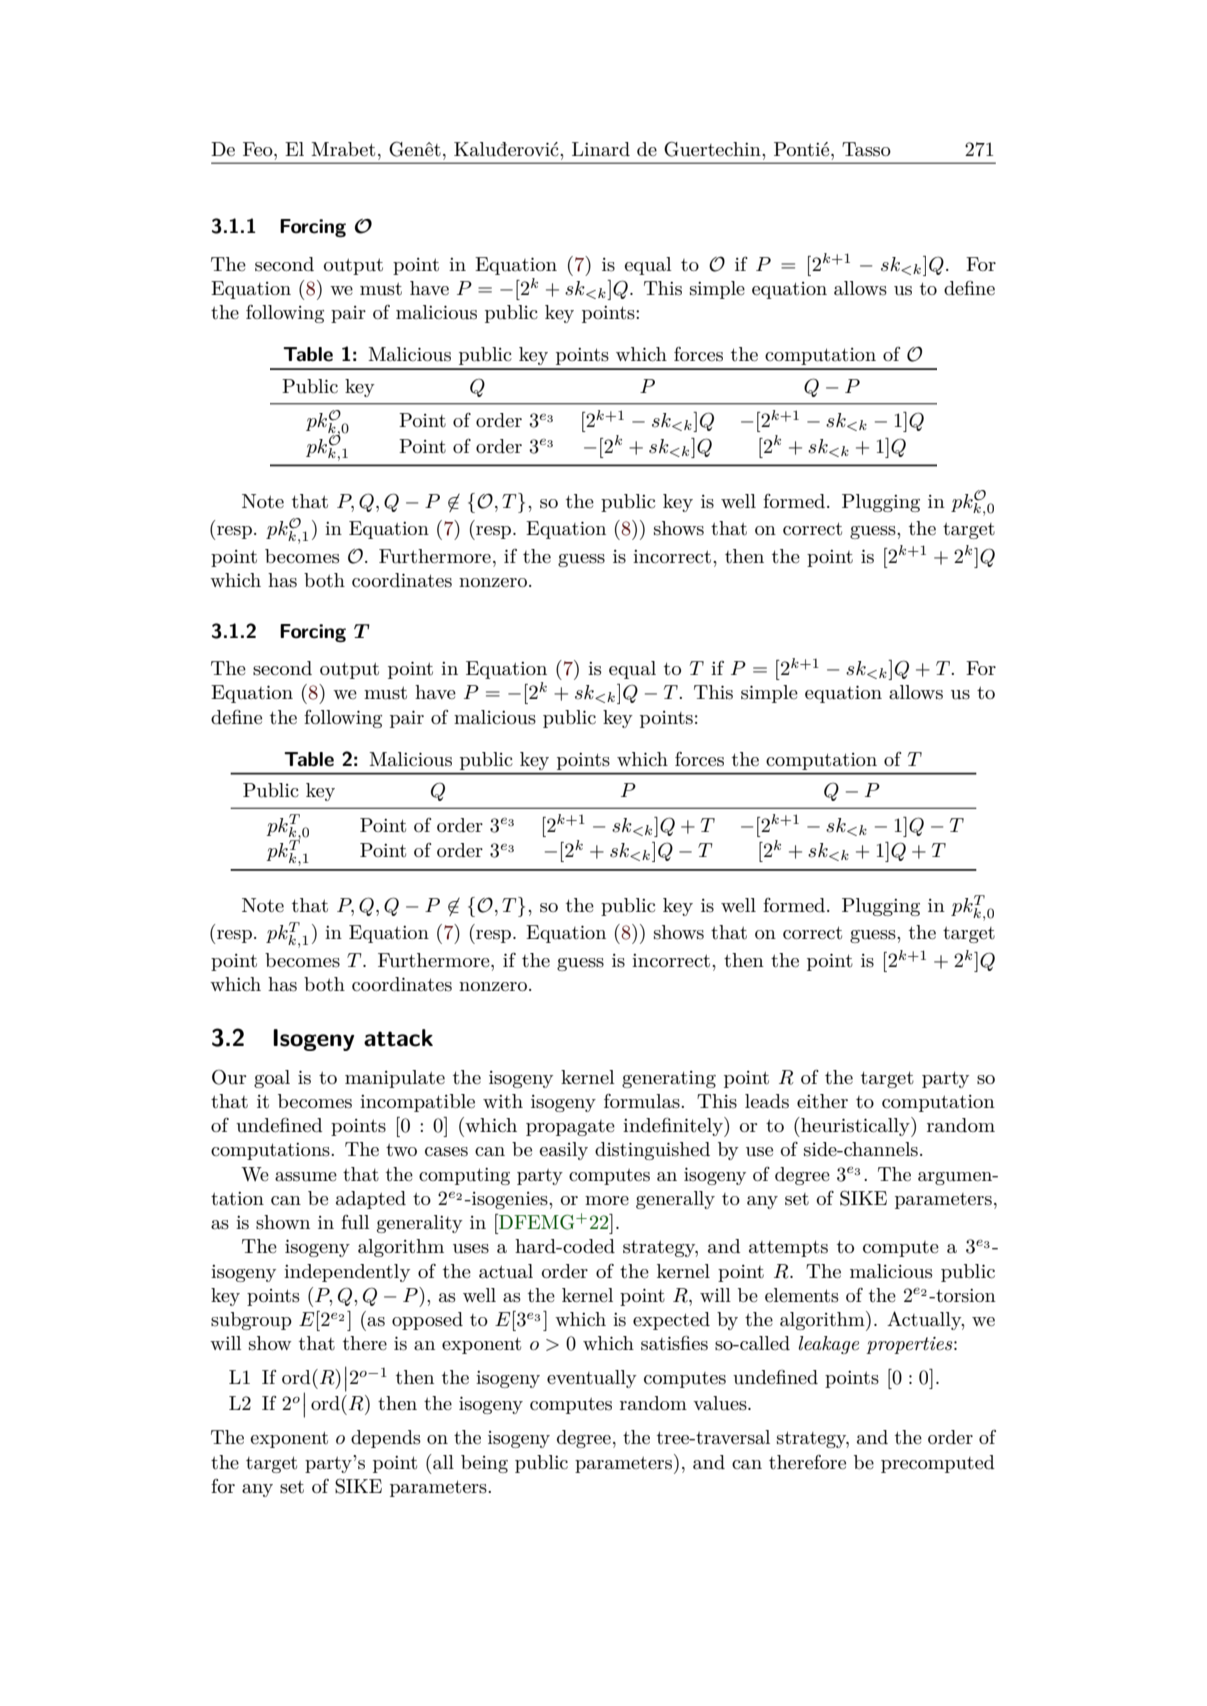 The image size is (1207, 1706). I want to click on propagate, so click(570, 1128).
